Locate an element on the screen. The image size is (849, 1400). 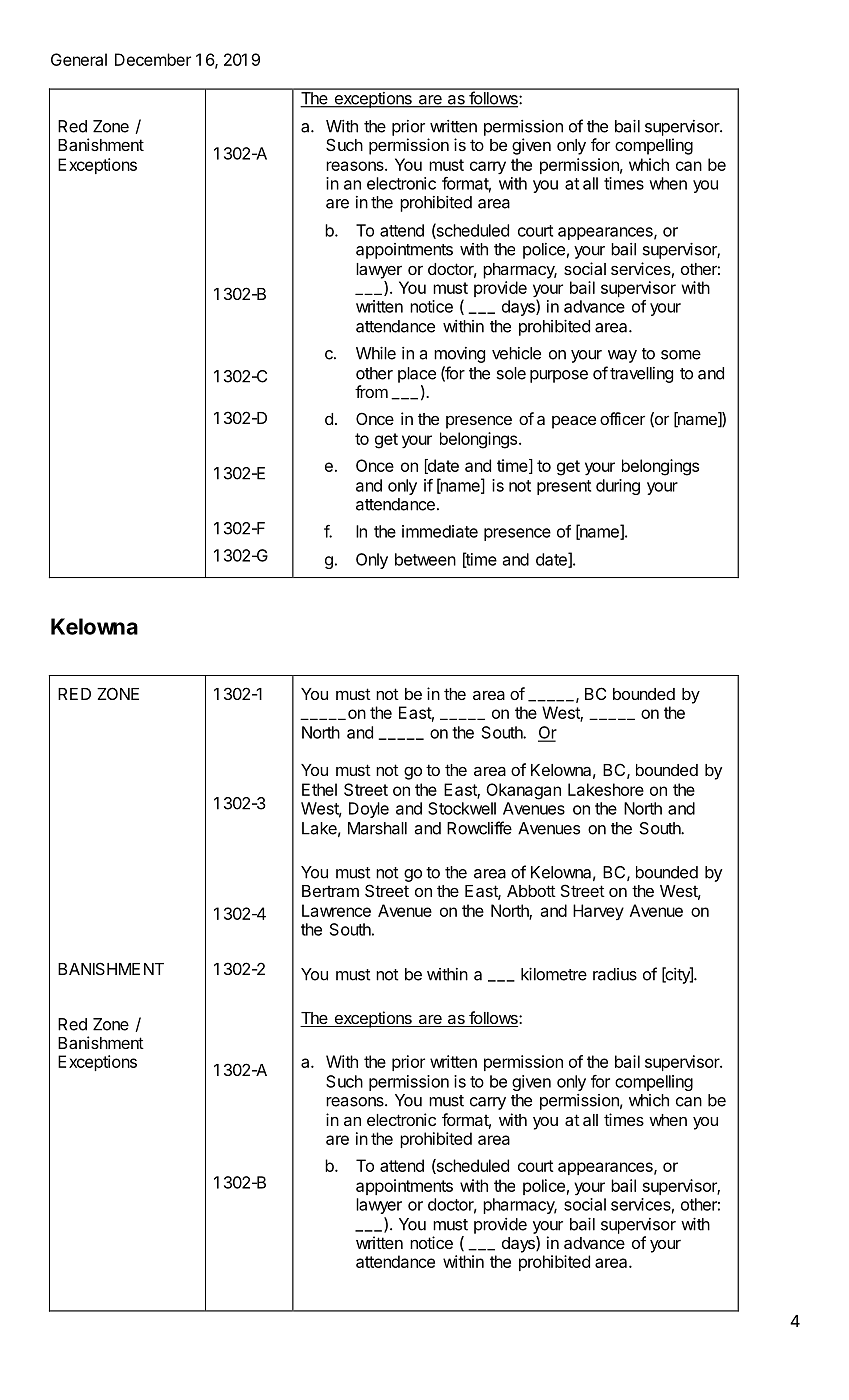
during is located at coordinates (618, 487).
